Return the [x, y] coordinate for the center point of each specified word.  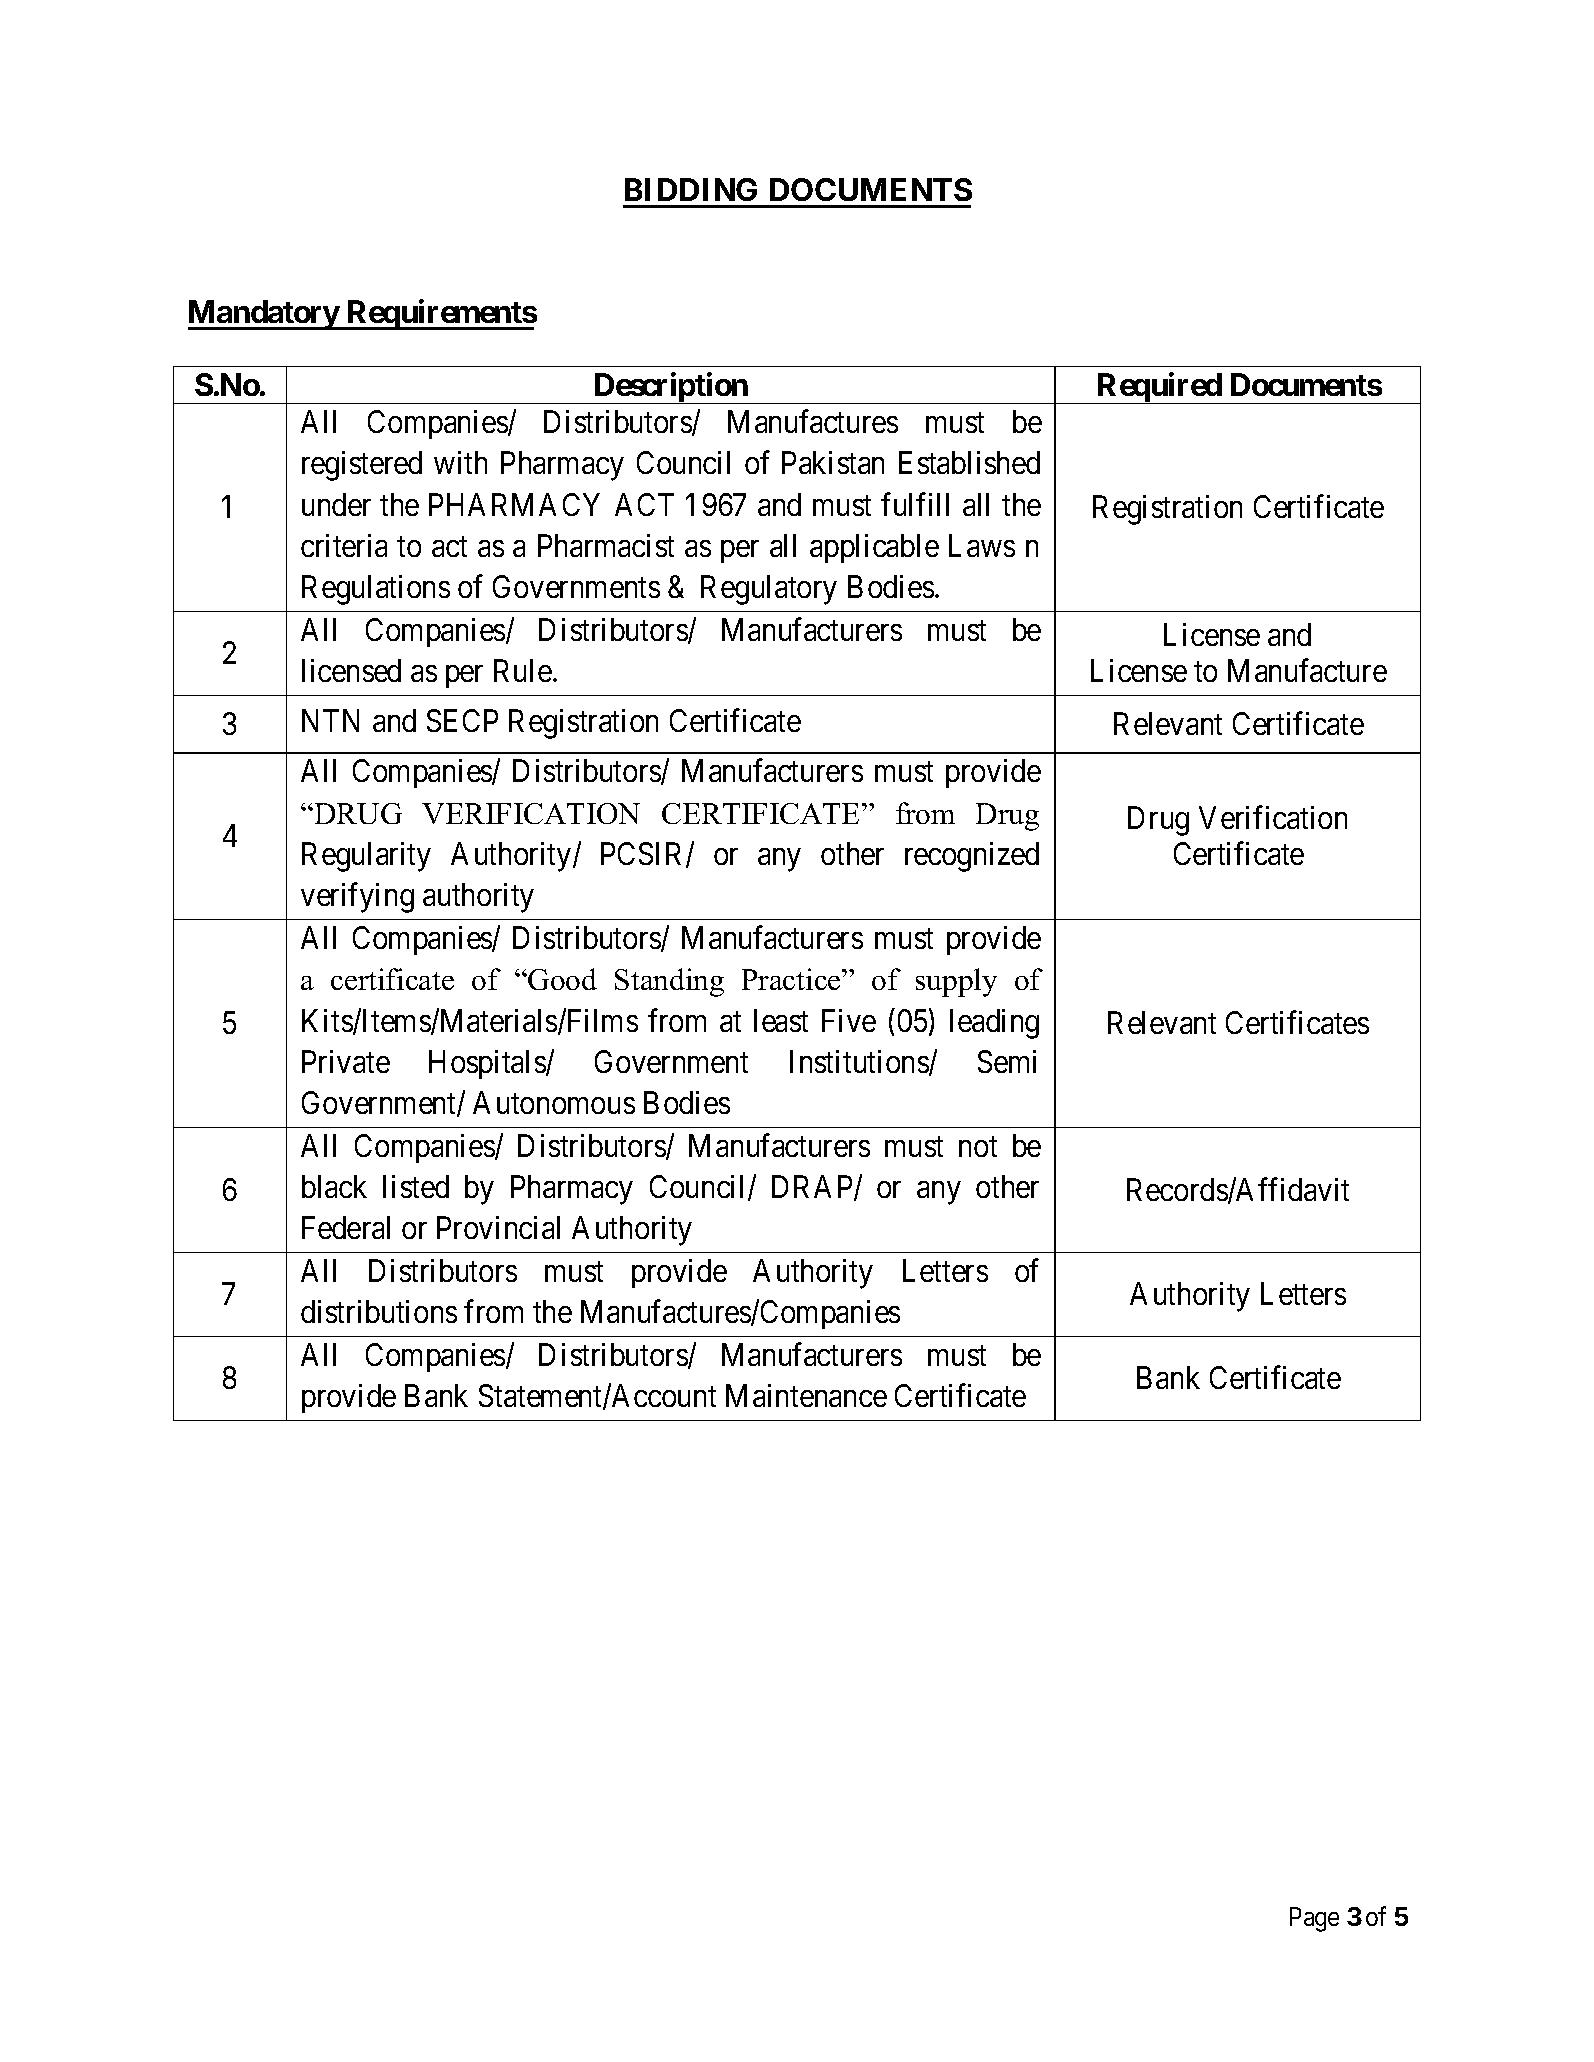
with [460, 462]
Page [1314, 1919]
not [978, 1147]
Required [1159, 388]
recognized [972, 857]
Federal [346, 1227]
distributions [379, 1311]
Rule [523, 670]
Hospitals [488, 1064]
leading [994, 1024]
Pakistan [833, 462]
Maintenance [806, 1395]
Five [849, 1020]
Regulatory [769, 590]
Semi [1007, 1061]
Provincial [498, 1227]
